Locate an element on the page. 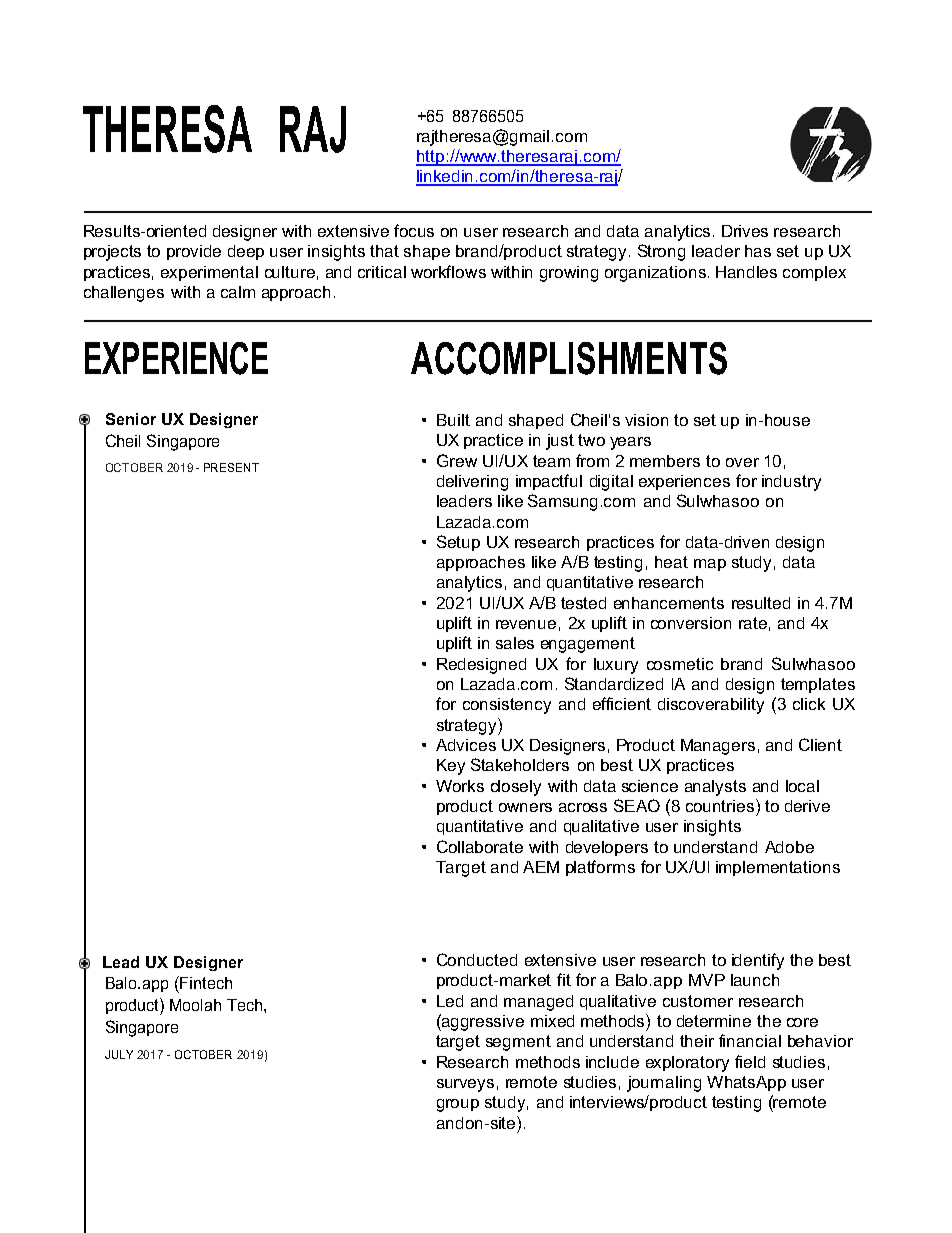  JULY is located at coordinates (119, 1054).
